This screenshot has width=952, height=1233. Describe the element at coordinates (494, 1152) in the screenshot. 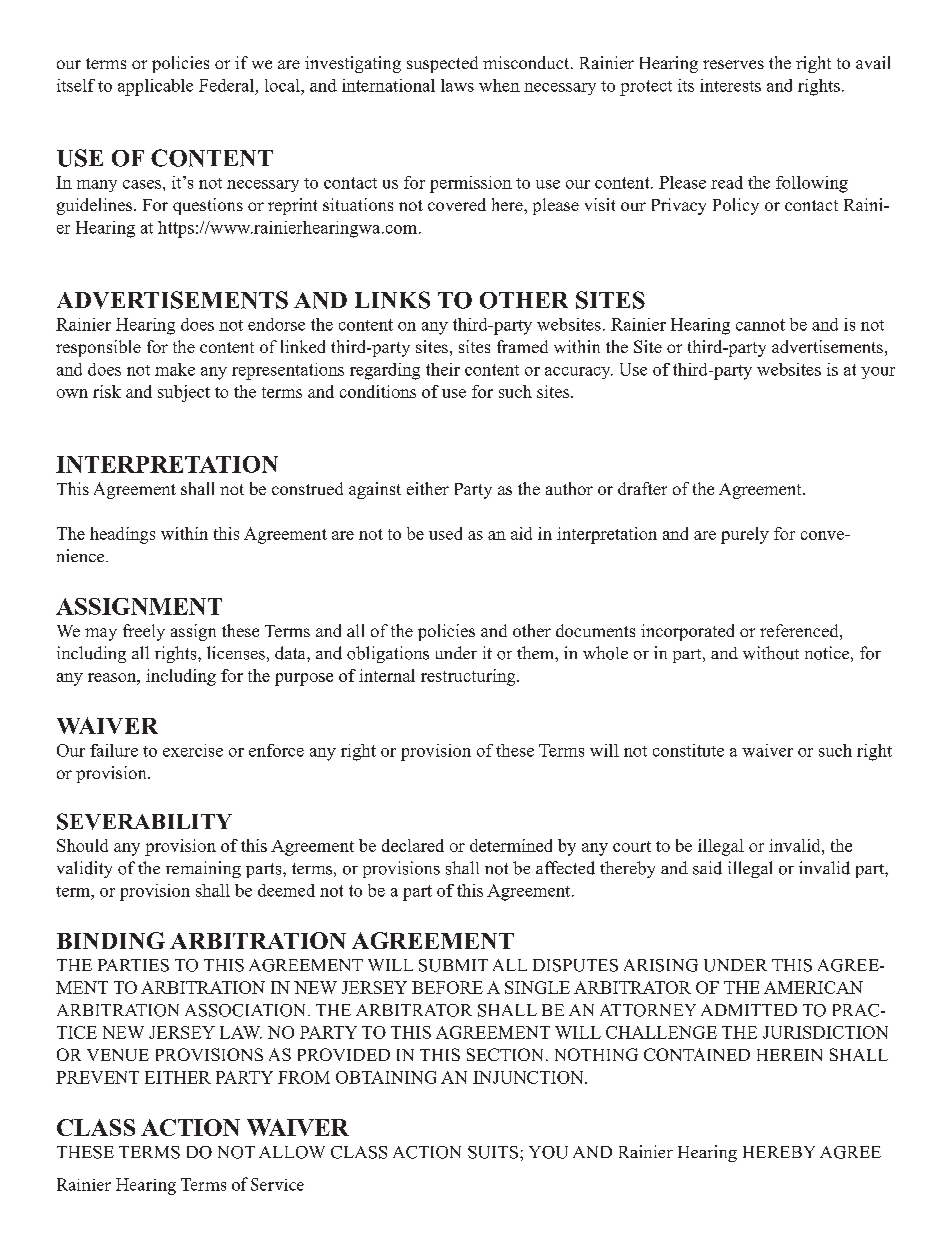

I see `SUITS` at that location.
